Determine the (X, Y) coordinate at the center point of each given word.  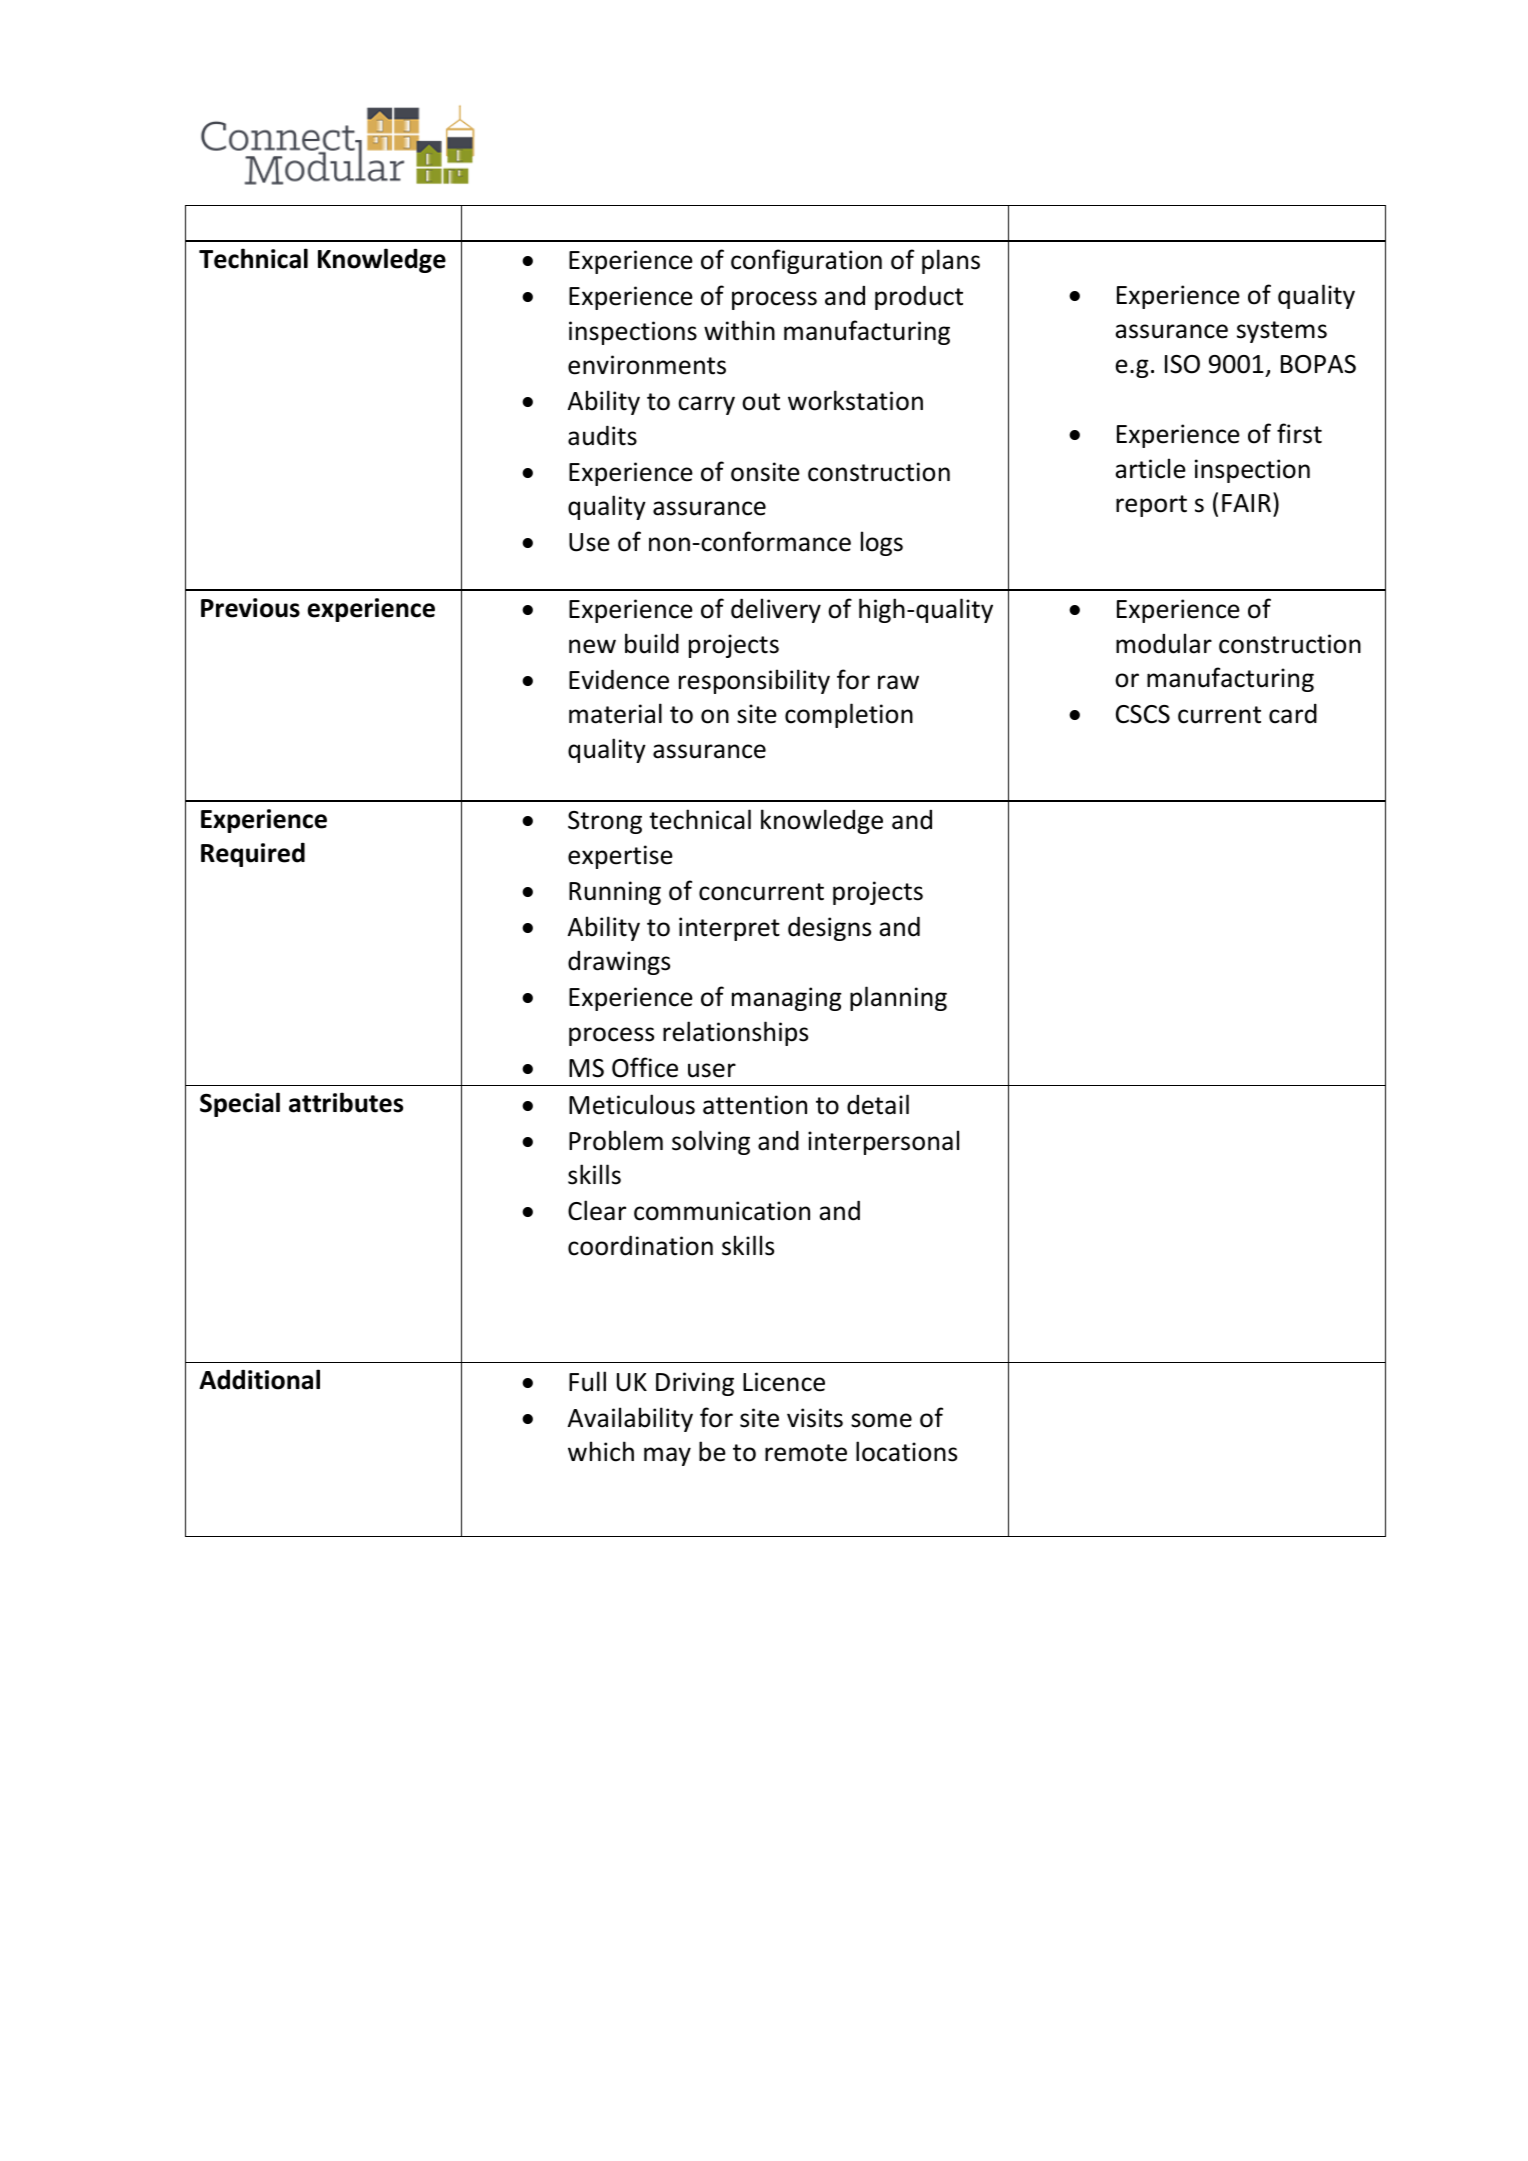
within (739, 330)
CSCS (1143, 714)
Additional (259, 1379)
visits (815, 1418)
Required (253, 854)
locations (906, 1451)
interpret (729, 929)
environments (647, 365)
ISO (1182, 364)
